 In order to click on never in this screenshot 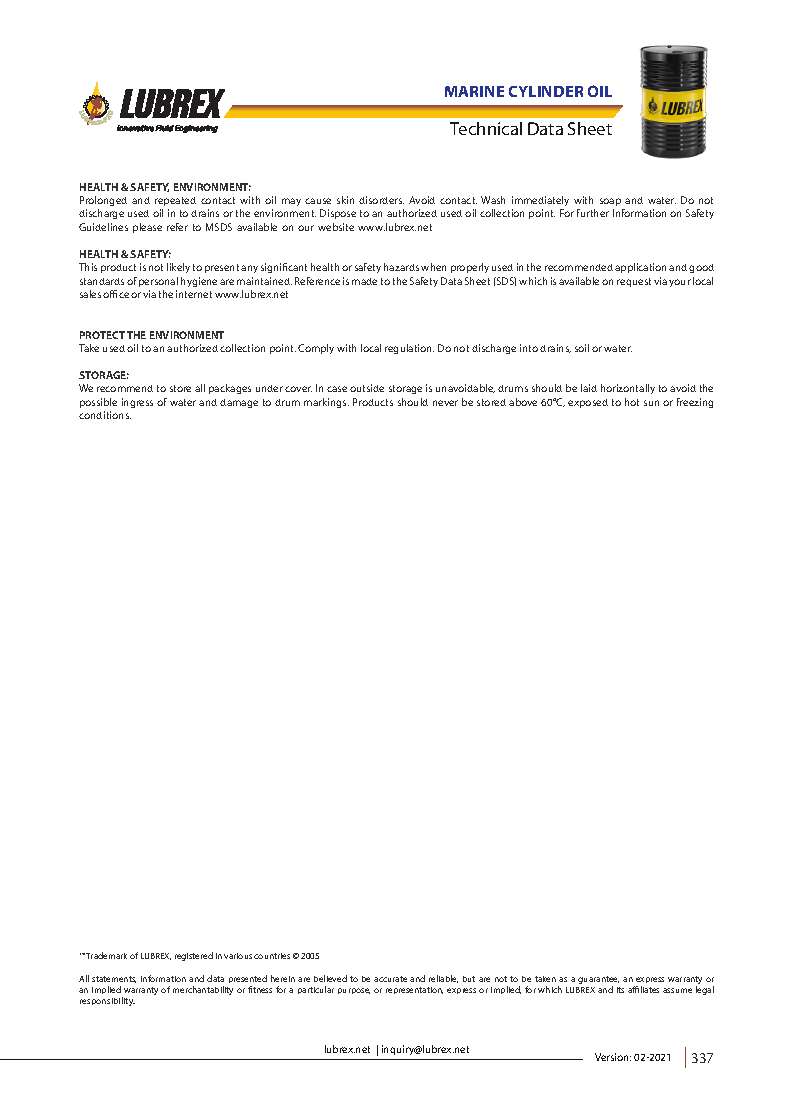, I will do `click(445, 403)`.
